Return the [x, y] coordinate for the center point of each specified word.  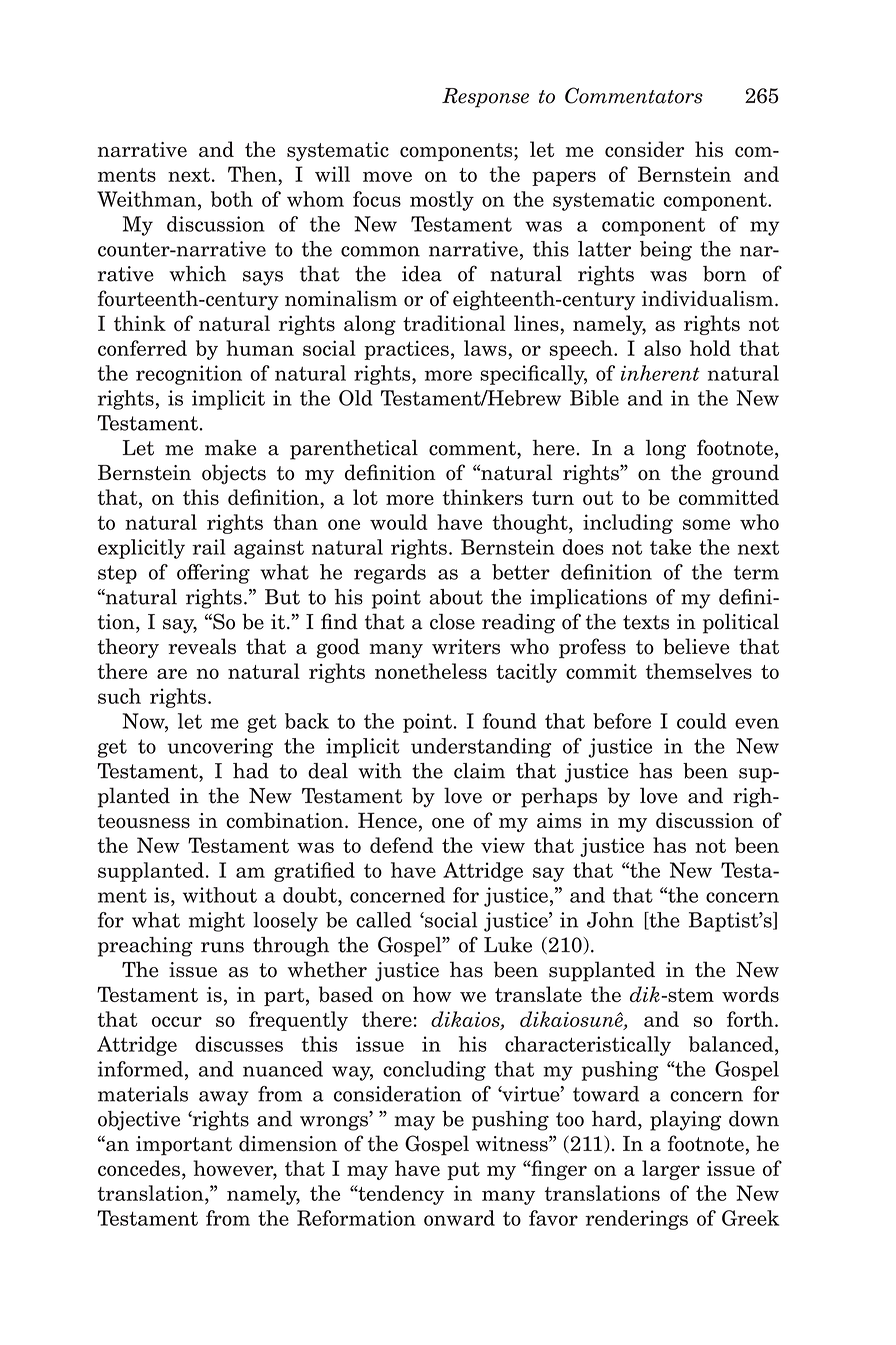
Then [253, 174]
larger [671, 1170]
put [463, 1171]
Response [485, 98]
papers [564, 178]
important [184, 1146]
